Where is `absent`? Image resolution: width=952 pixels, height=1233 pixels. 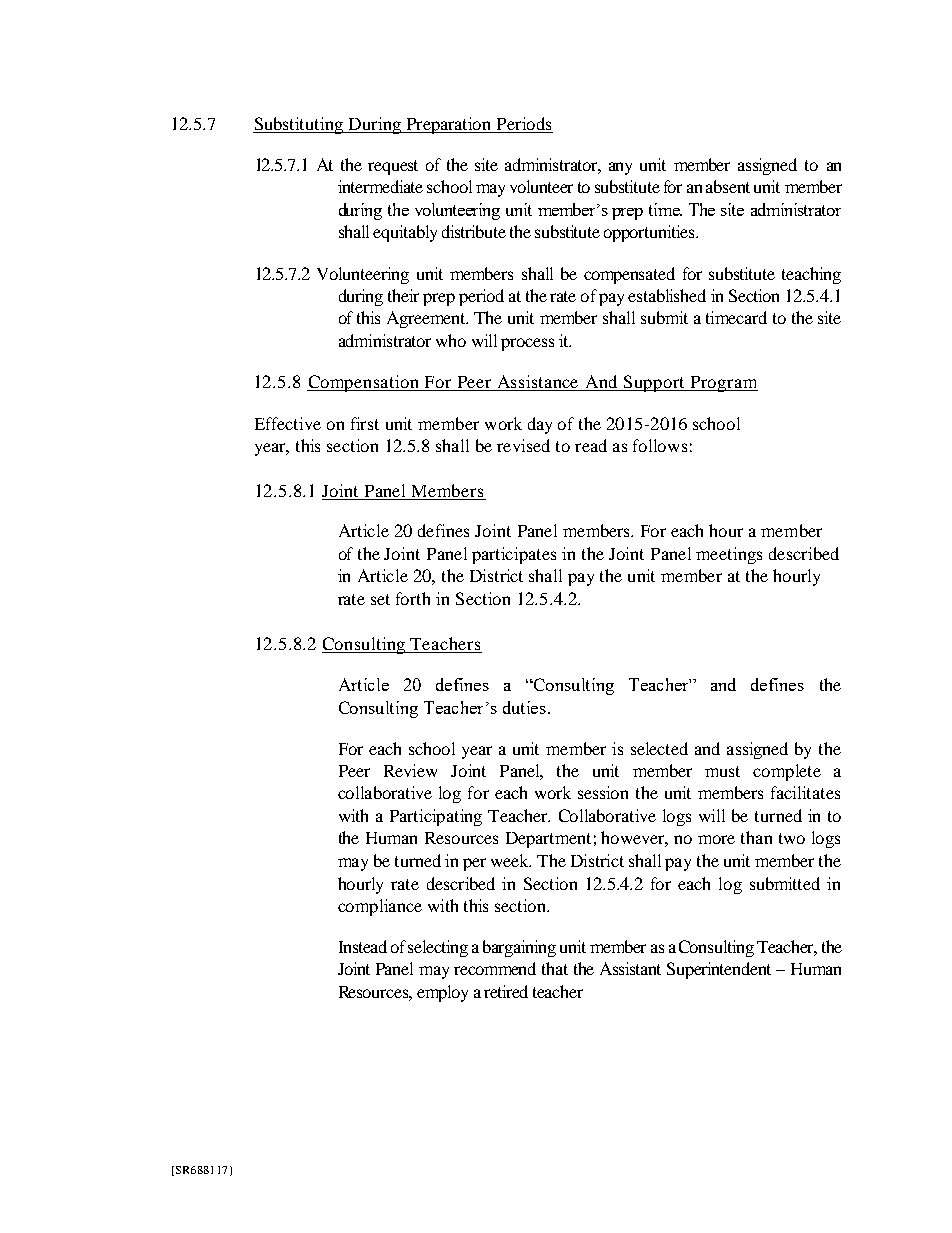 absent is located at coordinates (728, 186).
